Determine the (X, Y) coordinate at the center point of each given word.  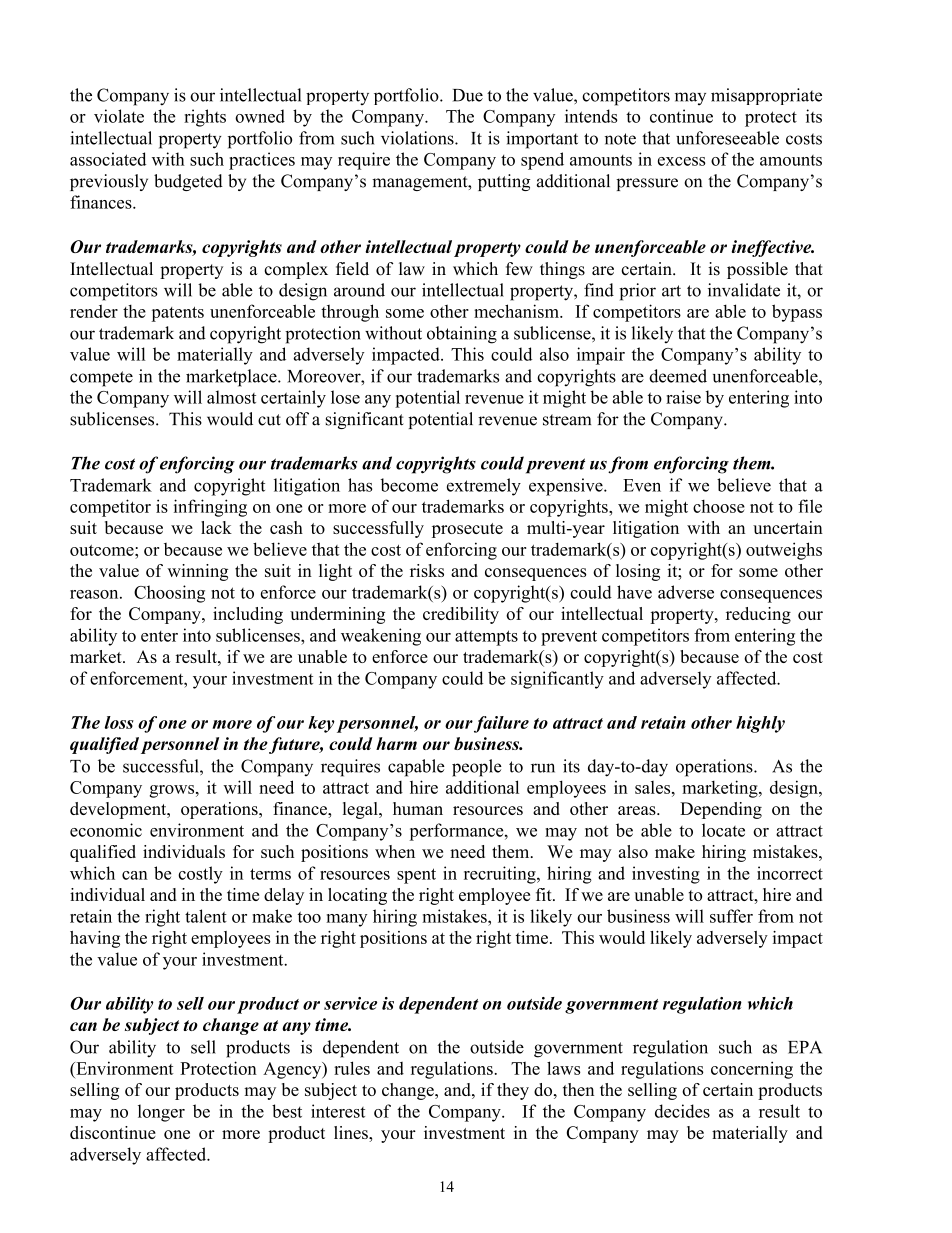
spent (416, 876)
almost (231, 397)
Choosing (169, 594)
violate (119, 116)
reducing (758, 615)
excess (682, 161)
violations (418, 138)
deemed (678, 376)
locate (723, 830)
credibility (461, 615)
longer (161, 1113)
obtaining (462, 335)
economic (106, 830)
